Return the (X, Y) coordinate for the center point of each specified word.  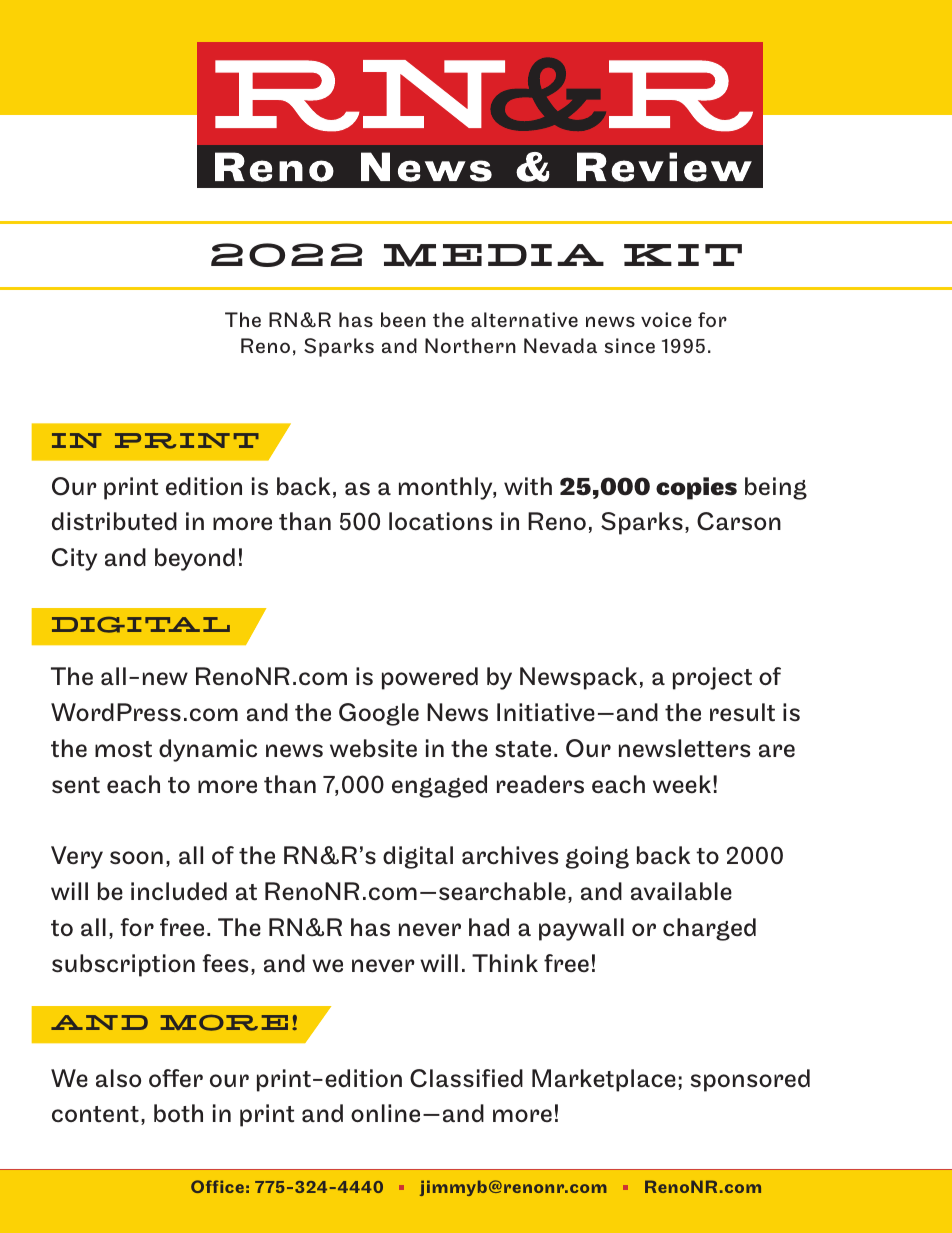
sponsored (750, 1080)
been (403, 319)
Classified (466, 1078)
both (178, 1113)
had (489, 927)
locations (440, 521)
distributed (114, 521)
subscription (123, 965)
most (123, 749)
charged (709, 929)
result (742, 712)
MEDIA (494, 255)
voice (666, 319)
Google (379, 714)
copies (696, 488)
